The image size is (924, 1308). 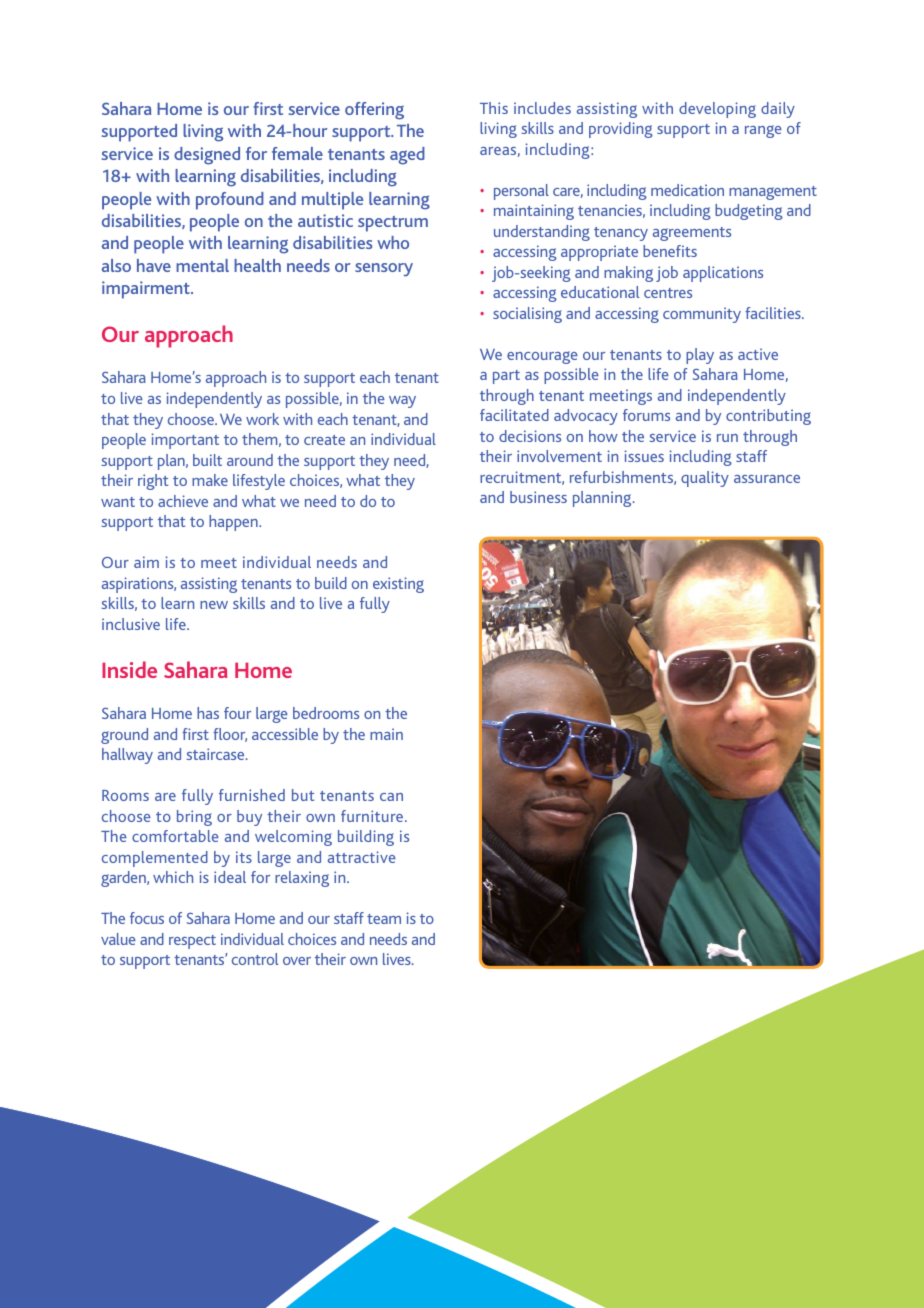 What do you see at coordinates (384, 919) in the screenshot?
I see `team` at bounding box center [384, 919].
